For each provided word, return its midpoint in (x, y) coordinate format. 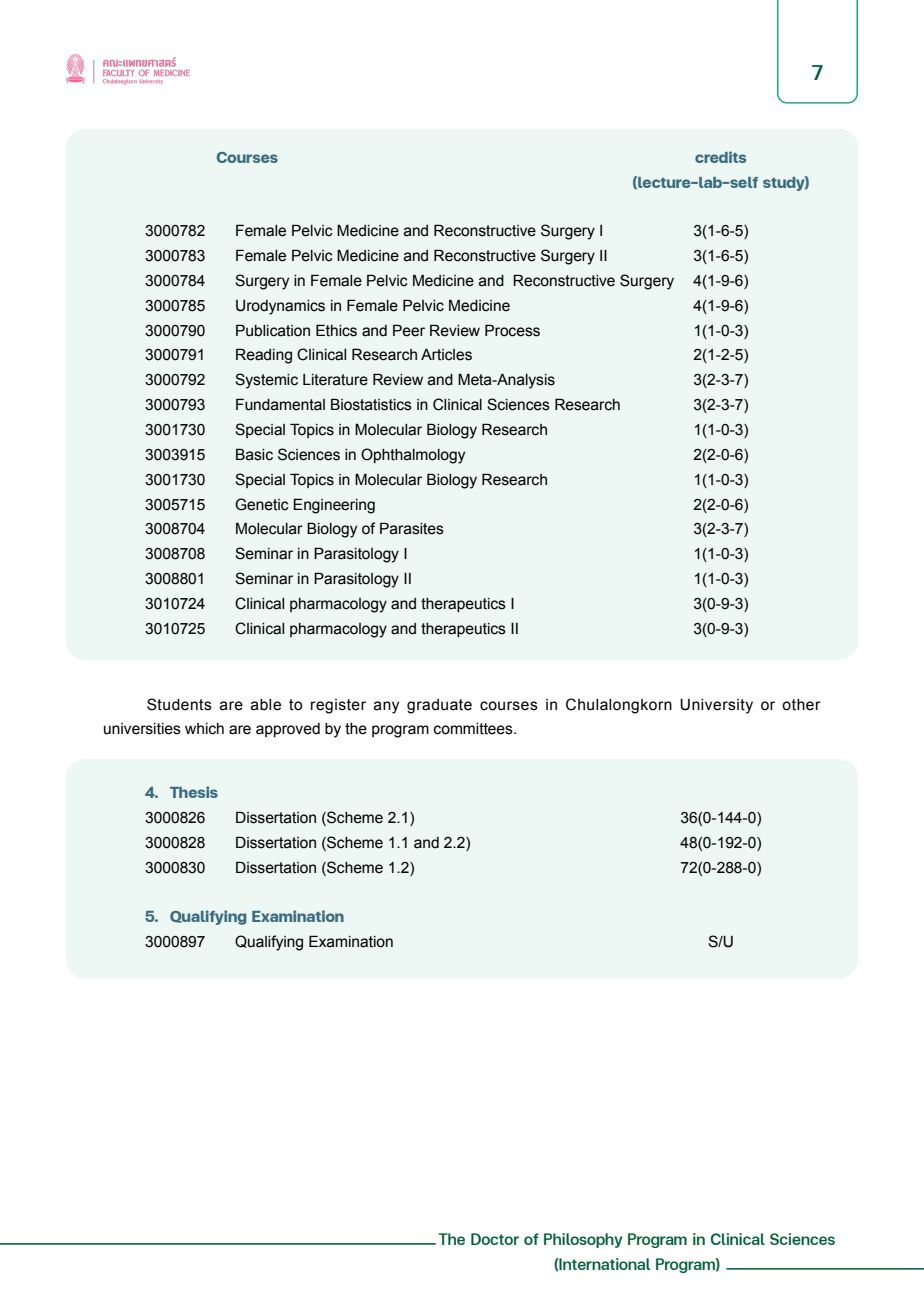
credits (720, 157)
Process (512, 330)
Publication (273, 330)
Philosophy (583, 1240)
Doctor (495, 1239)
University (716, 706)
